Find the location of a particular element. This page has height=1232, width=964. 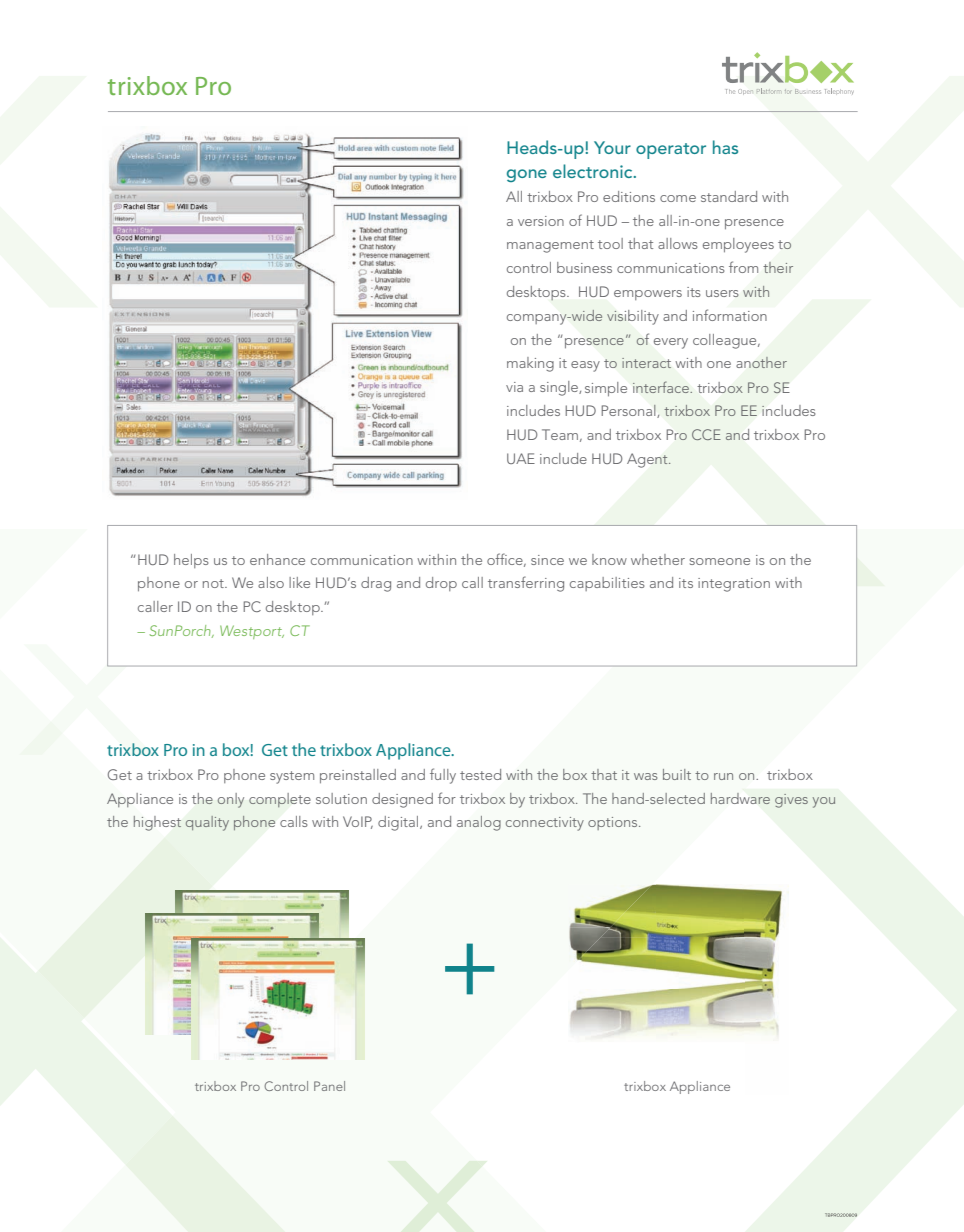

connectivity is located at coordinates (545, 824).
